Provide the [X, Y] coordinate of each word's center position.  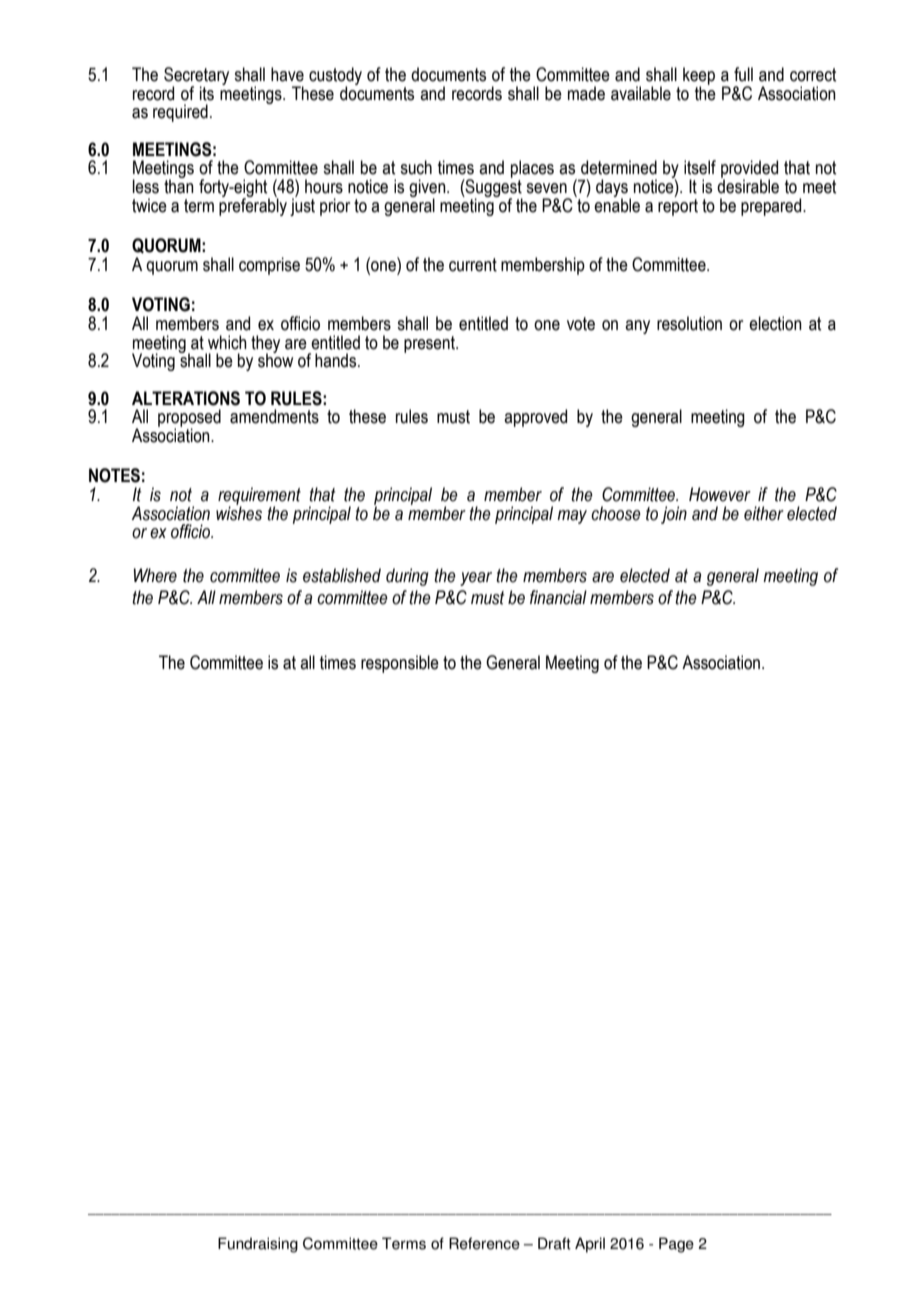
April [590, 1245]
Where [155, 575]
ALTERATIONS [186, 398]
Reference [484, 1243]
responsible [400, 664]
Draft [554, 1243]
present [430, 344]
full [743, 74]
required [180, 113]
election [775, 323]
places [532, 169]
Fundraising [258, 1245]
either [764, 513]
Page [676, 1245]
